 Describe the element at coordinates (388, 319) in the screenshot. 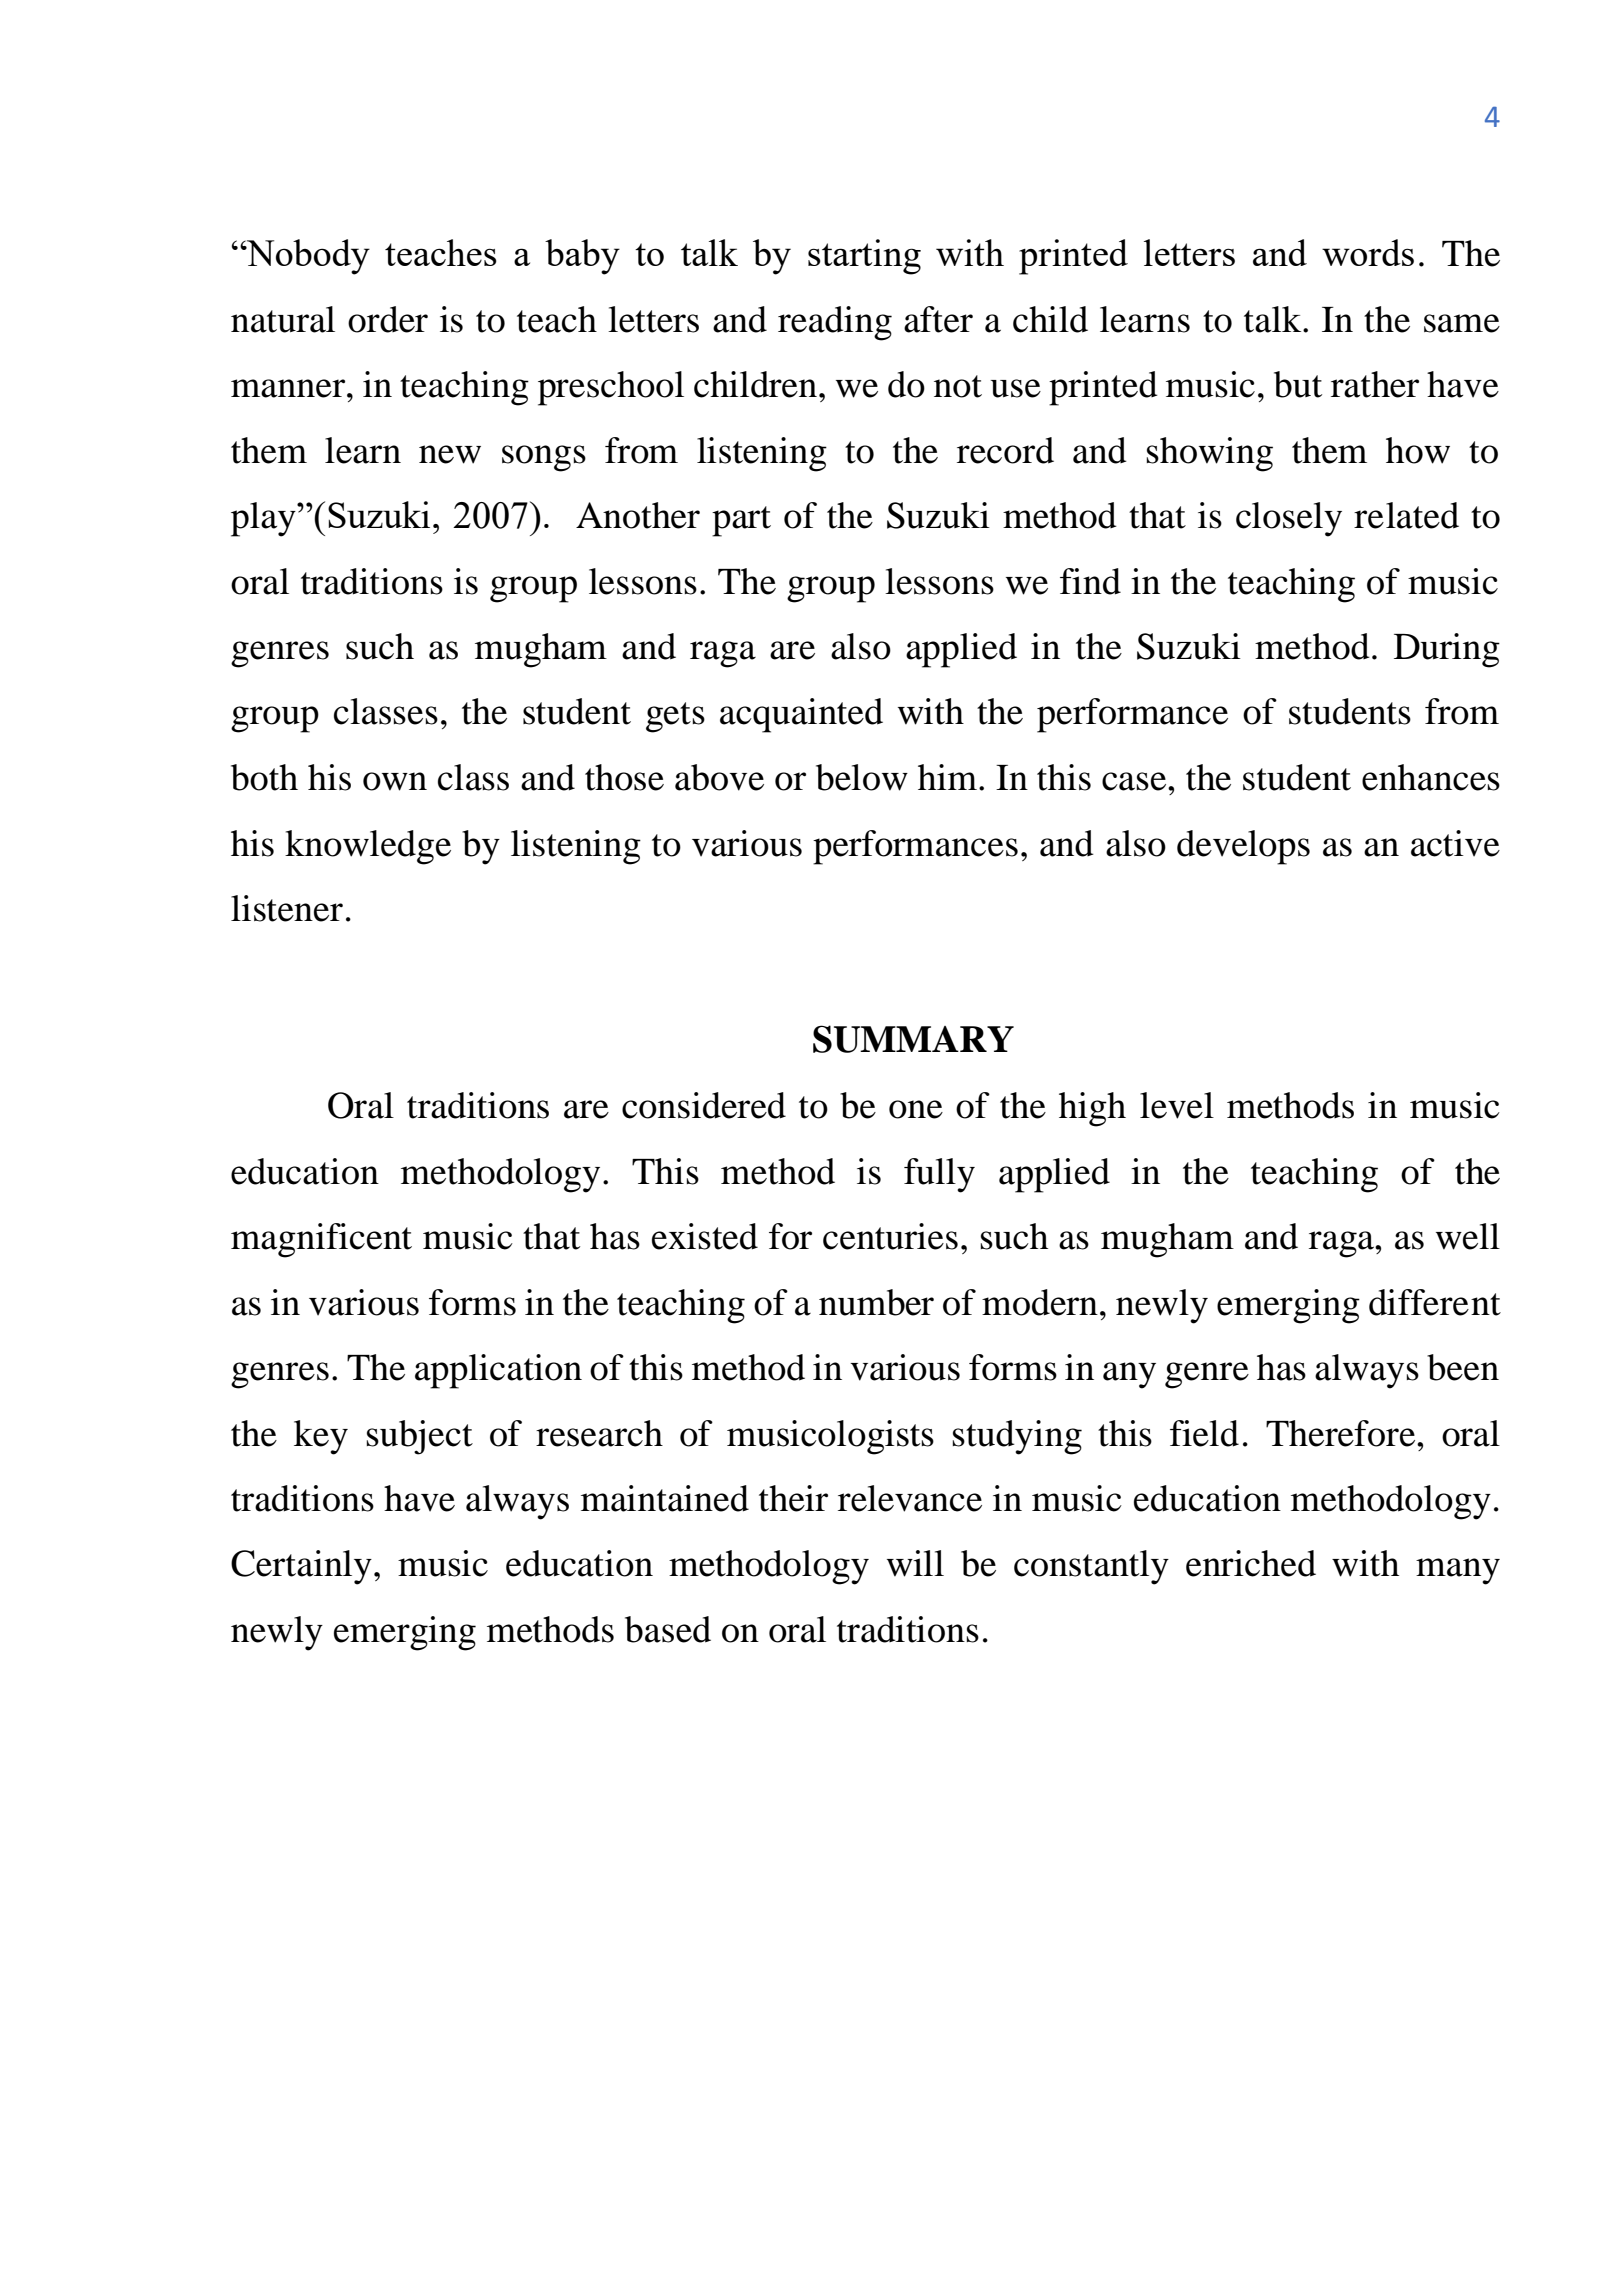

I see `order` at that location.
